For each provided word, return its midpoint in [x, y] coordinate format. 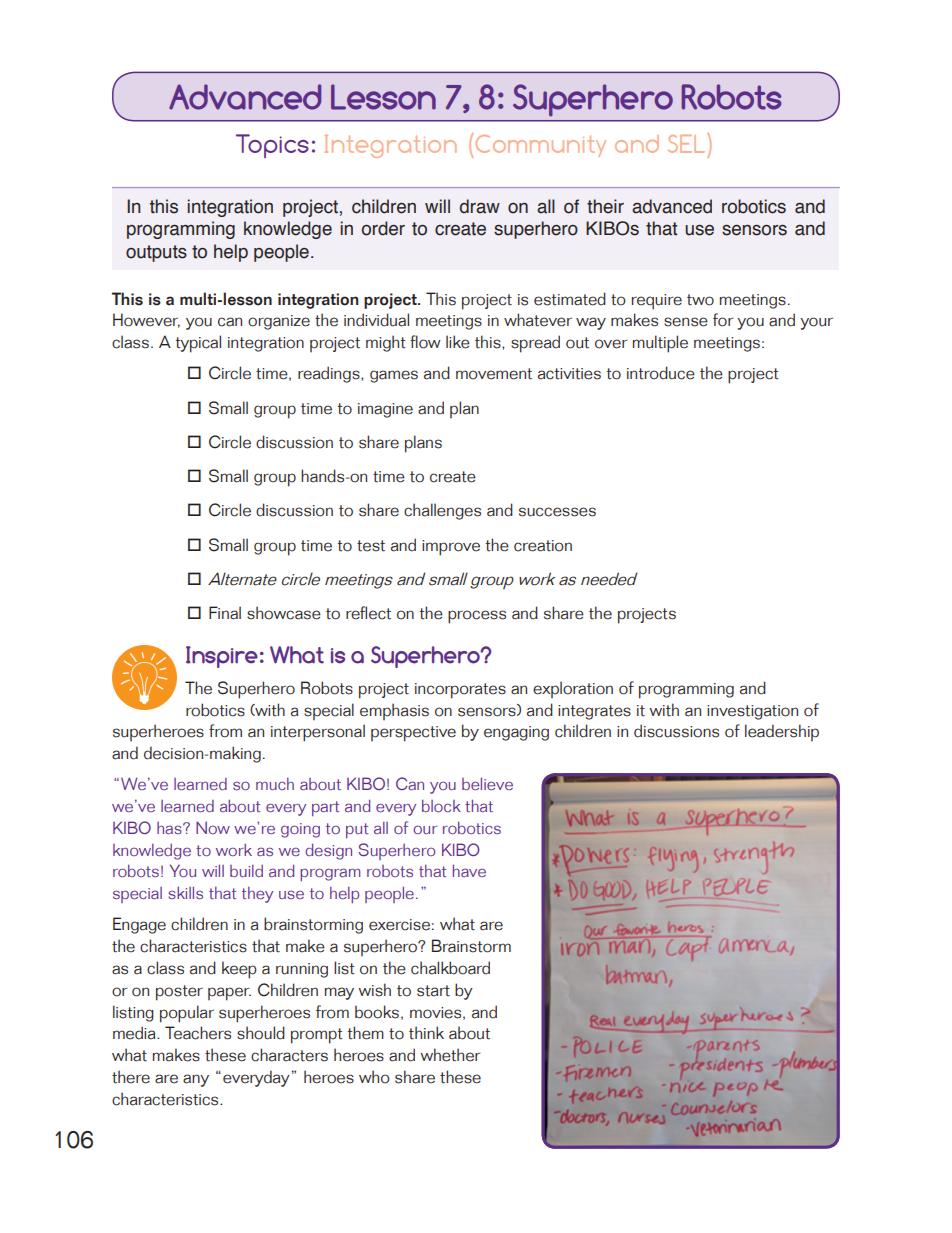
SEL [688, 143]
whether [450, 1055]
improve [451, 548]
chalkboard [450, 968]
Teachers [198, 1033]
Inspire [222, 657]
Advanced [245, 97]
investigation [752, 712]
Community [541, 146]
